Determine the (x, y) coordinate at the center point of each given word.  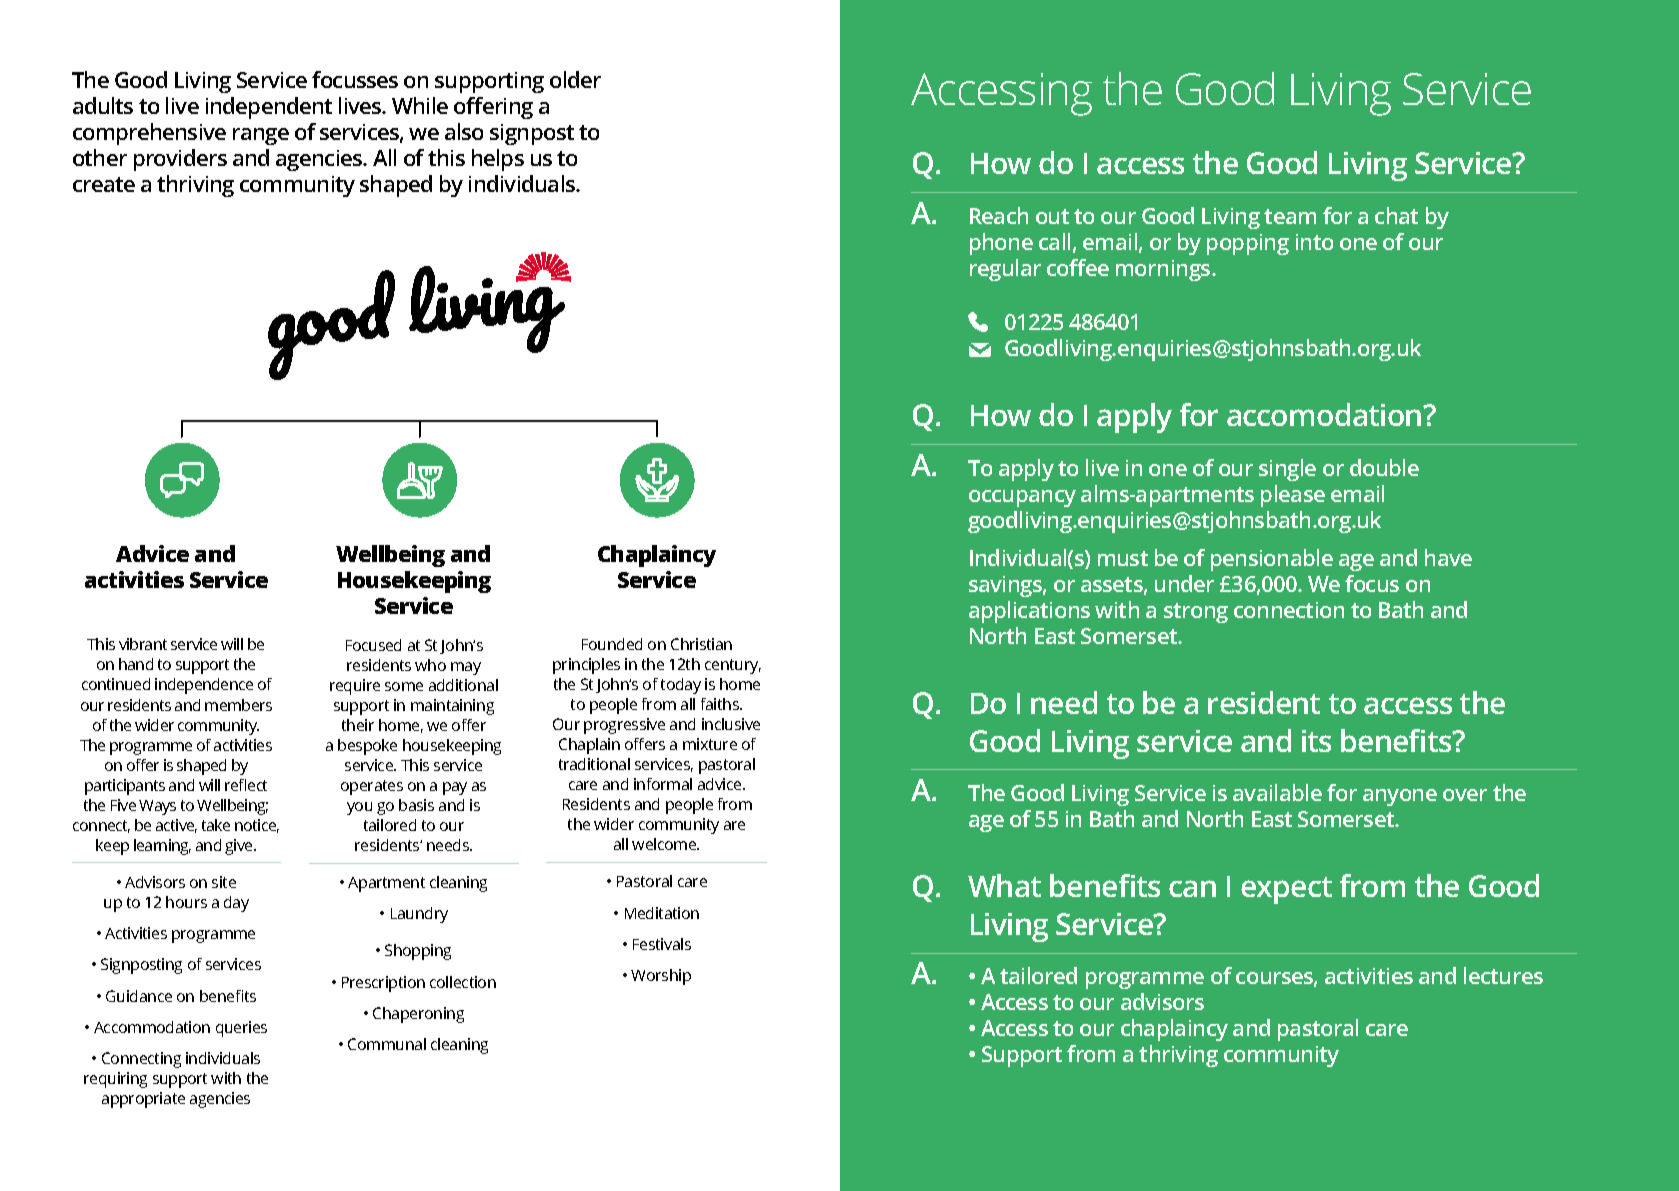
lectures (1503, 975)
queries (241, 1029)
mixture (710, 744)
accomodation (1325, 414)
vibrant (143, 644)
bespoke (367, 747)
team (1290, 216)
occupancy (1022, 498)
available (1277, 792)
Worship (661, 977)
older (575, 79)
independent (269, 108)
